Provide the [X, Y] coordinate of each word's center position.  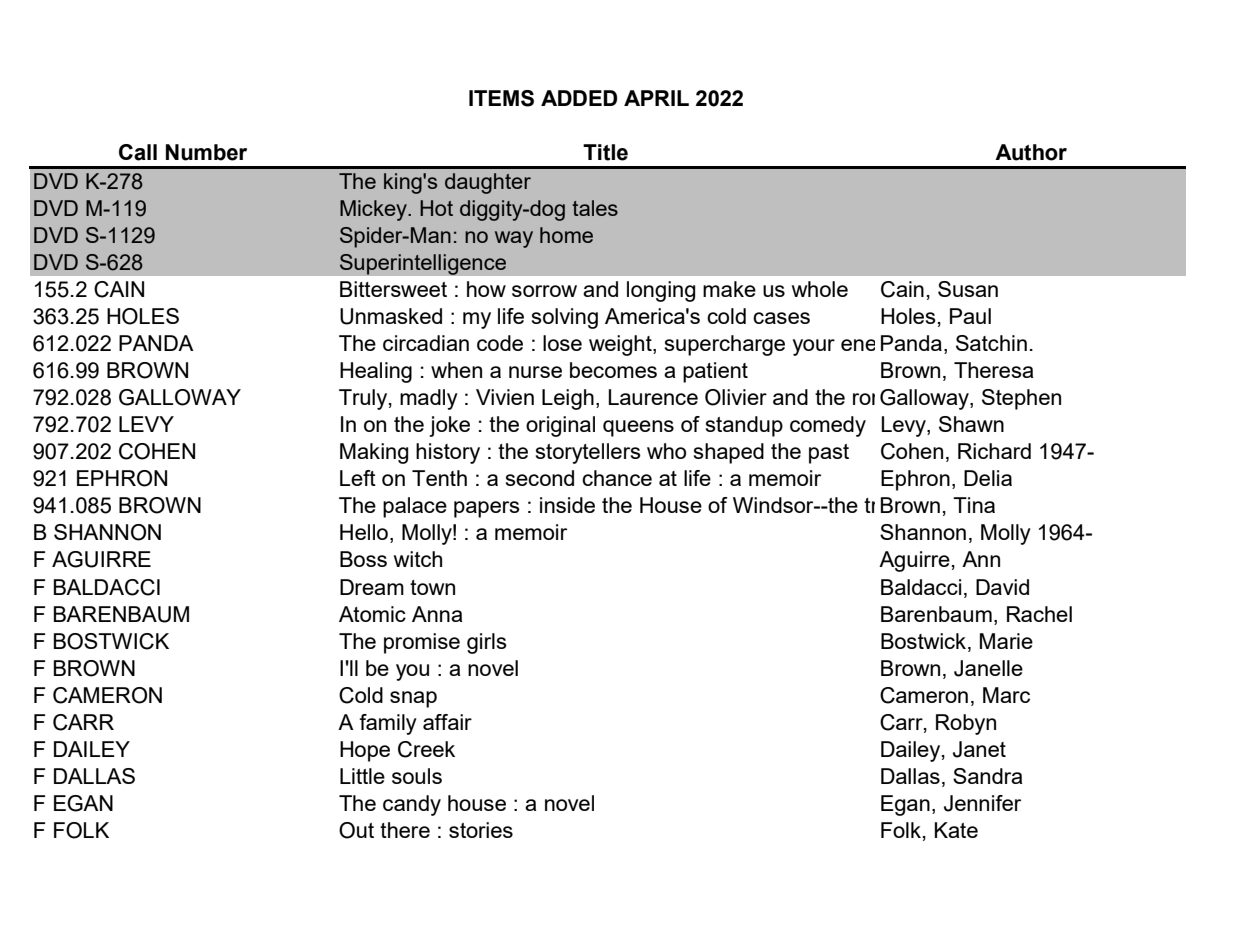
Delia [988, 478]
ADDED [579, 98]
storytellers [588, 453]
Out [356, 830]
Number [206, 152]
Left [358, 478]
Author [1031, 152]
